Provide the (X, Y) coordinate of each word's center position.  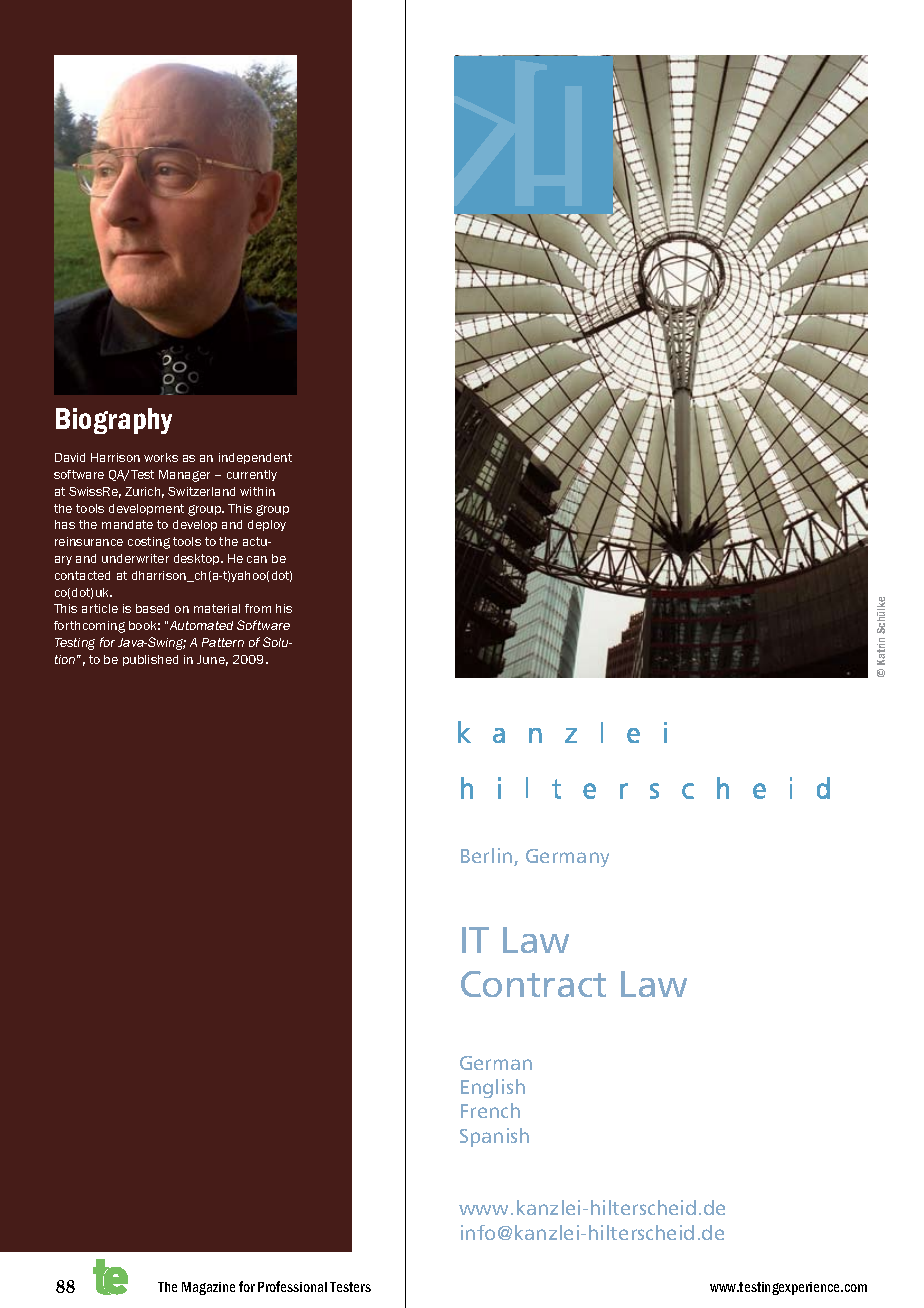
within (257, 491)
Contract (533, 984)
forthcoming (89, 627)
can (257, 559)
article (100, 608)
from (258, 608)
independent (255, 458)
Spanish (494, 1137)
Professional (292, 1286)
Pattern (223, 642)
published (150, 660)
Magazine (208, 1288)
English (493, 1088)
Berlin (488, 857)
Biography (114, 421)
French (490, 1110)
